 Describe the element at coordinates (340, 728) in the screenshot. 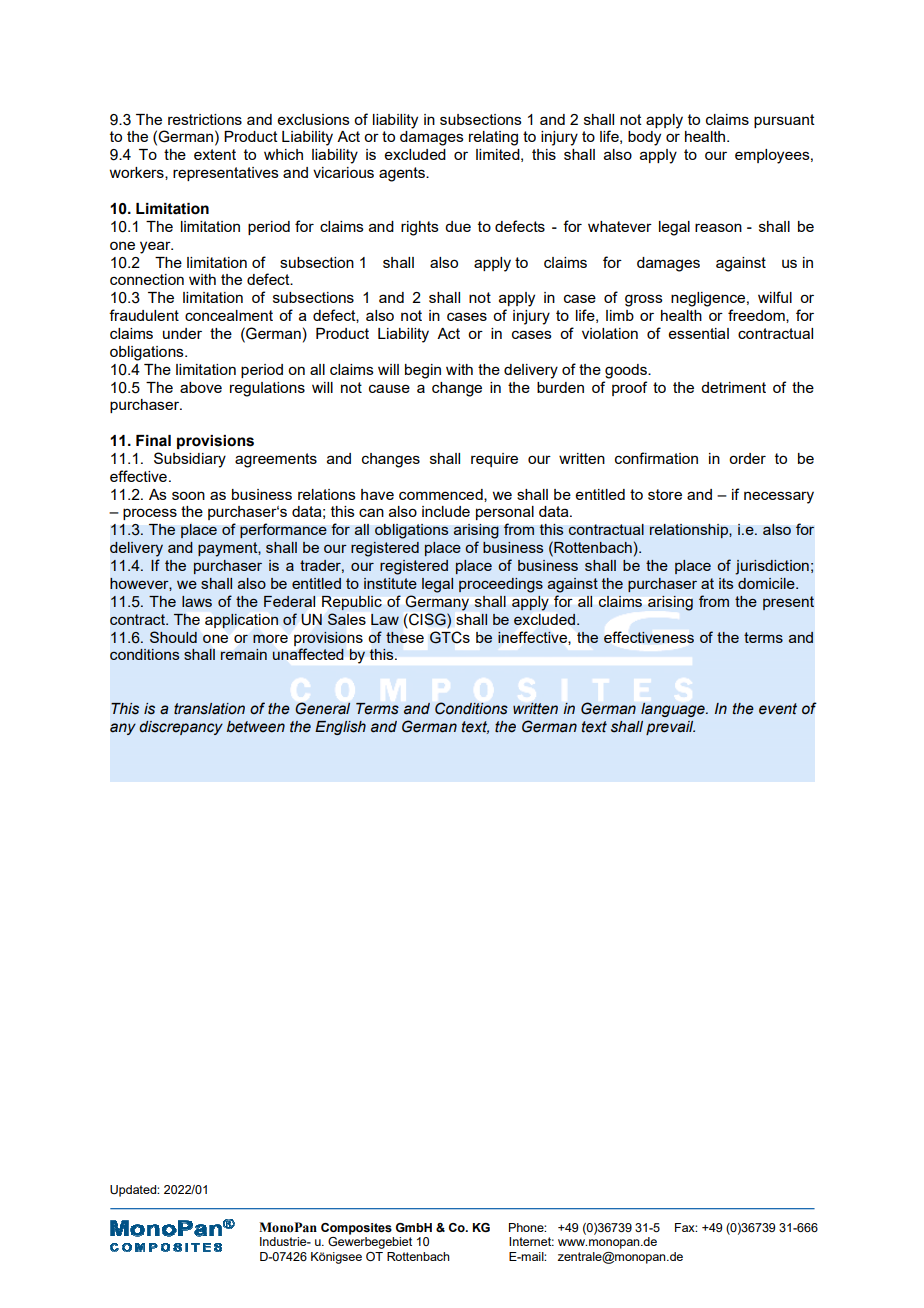

I see `English` at that location.
